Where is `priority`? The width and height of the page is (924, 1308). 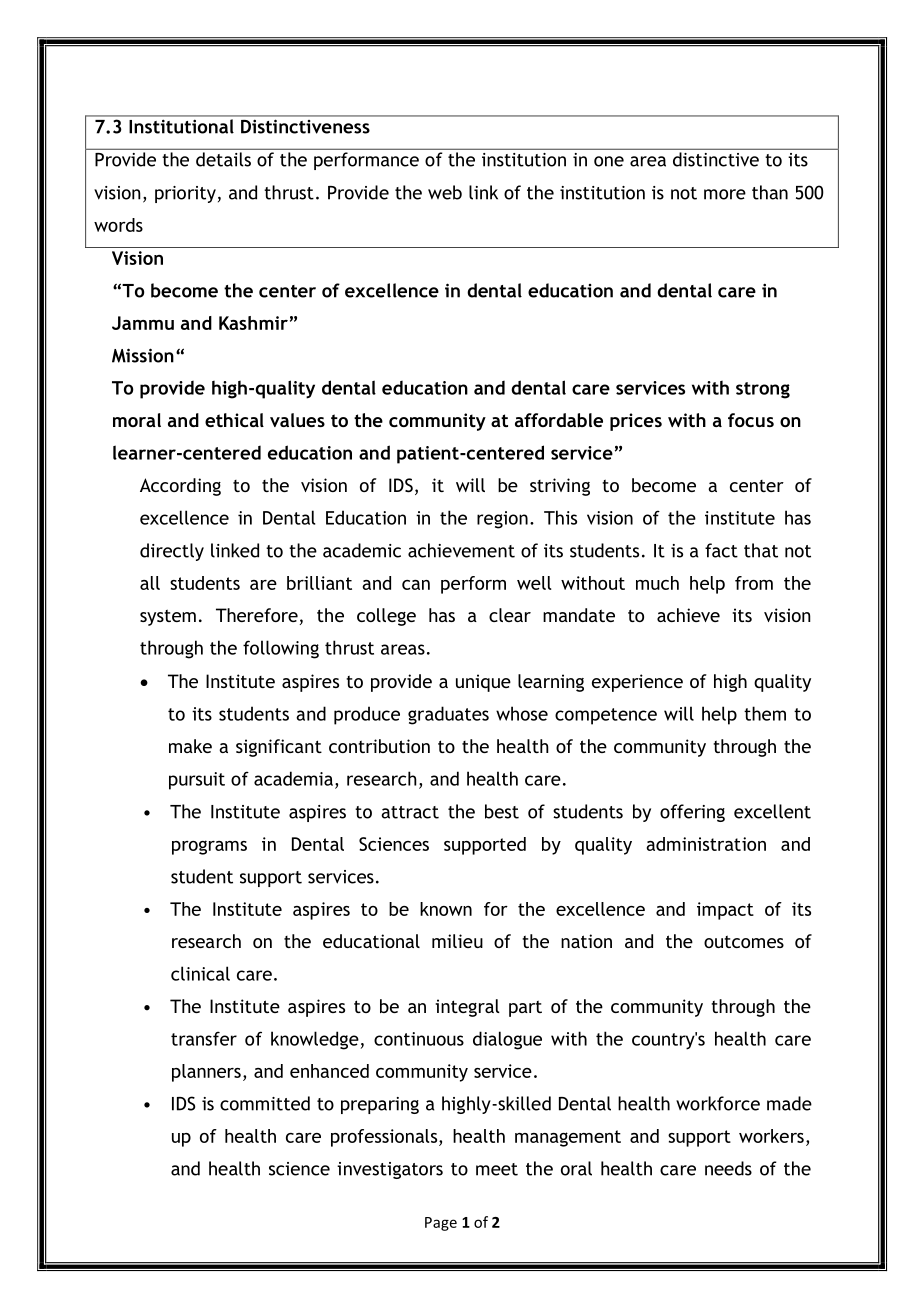
priority is located at coordinates (185, 194).
